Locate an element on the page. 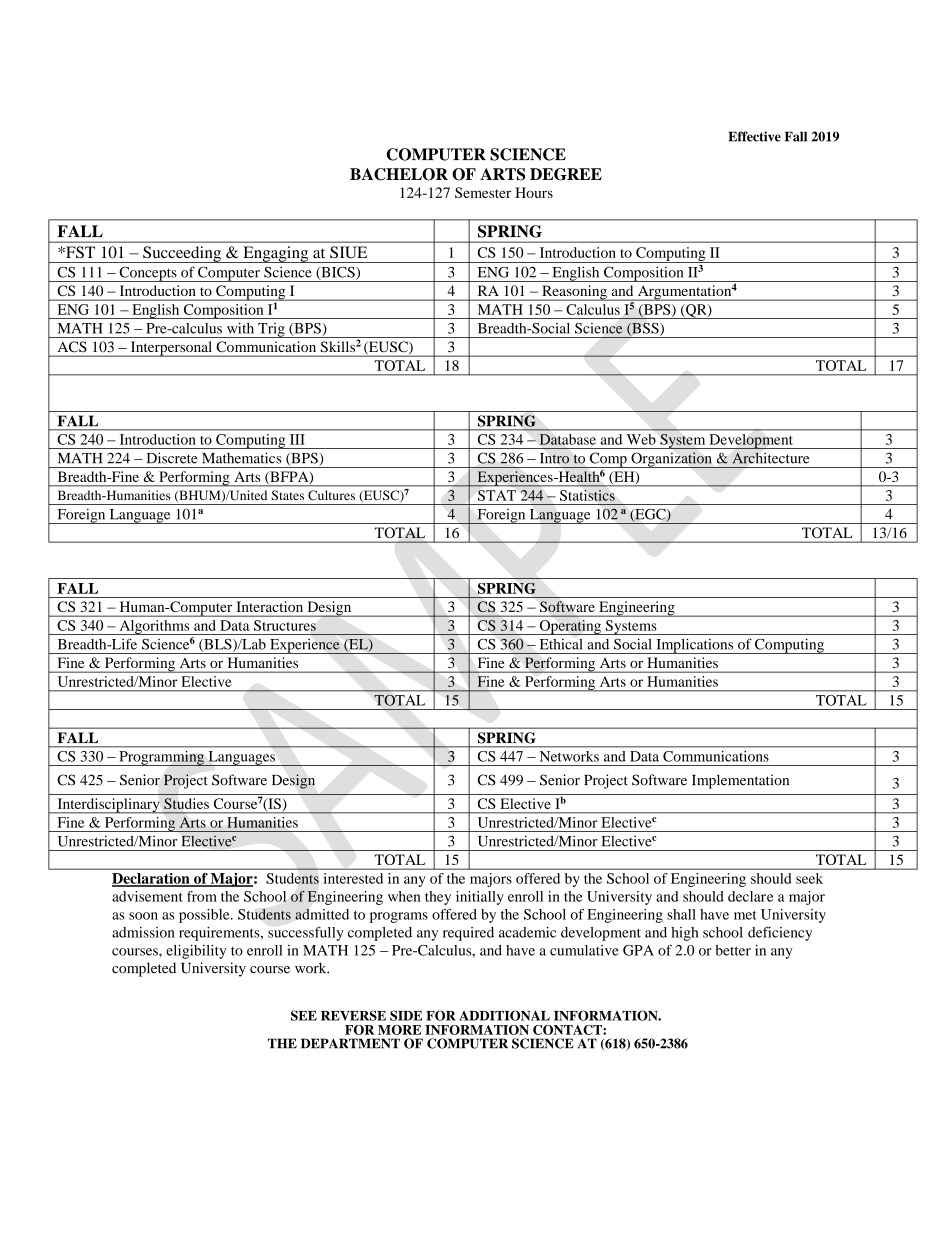 The width and height of the document is (952, 1233). better is located at coordinates (733, 950).
